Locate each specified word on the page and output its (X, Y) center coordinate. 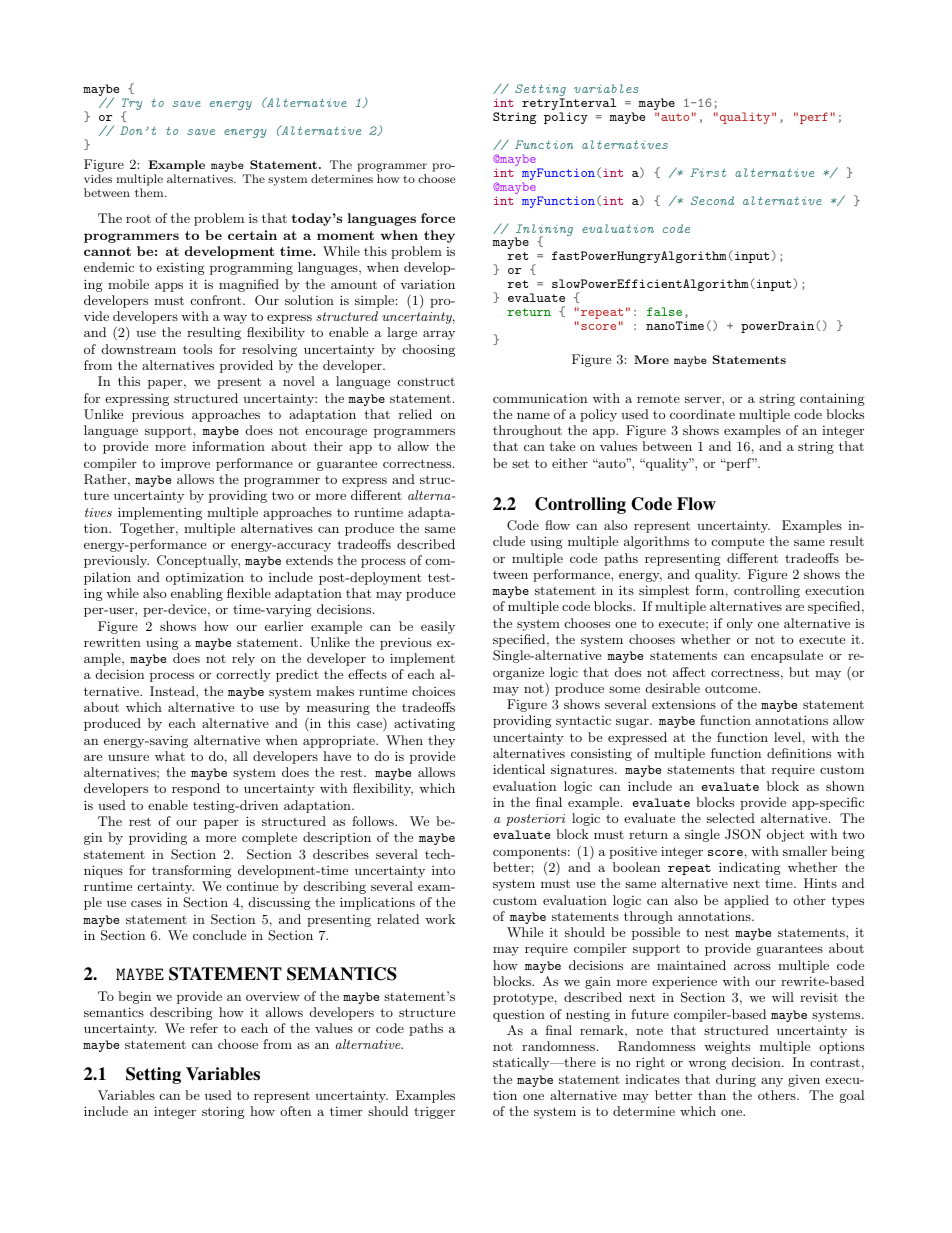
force (438, 218)
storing (223, 1112)
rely (243, 659)
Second (712, 200)
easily (438, 627)
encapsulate (787, 656)
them (150, 192)
